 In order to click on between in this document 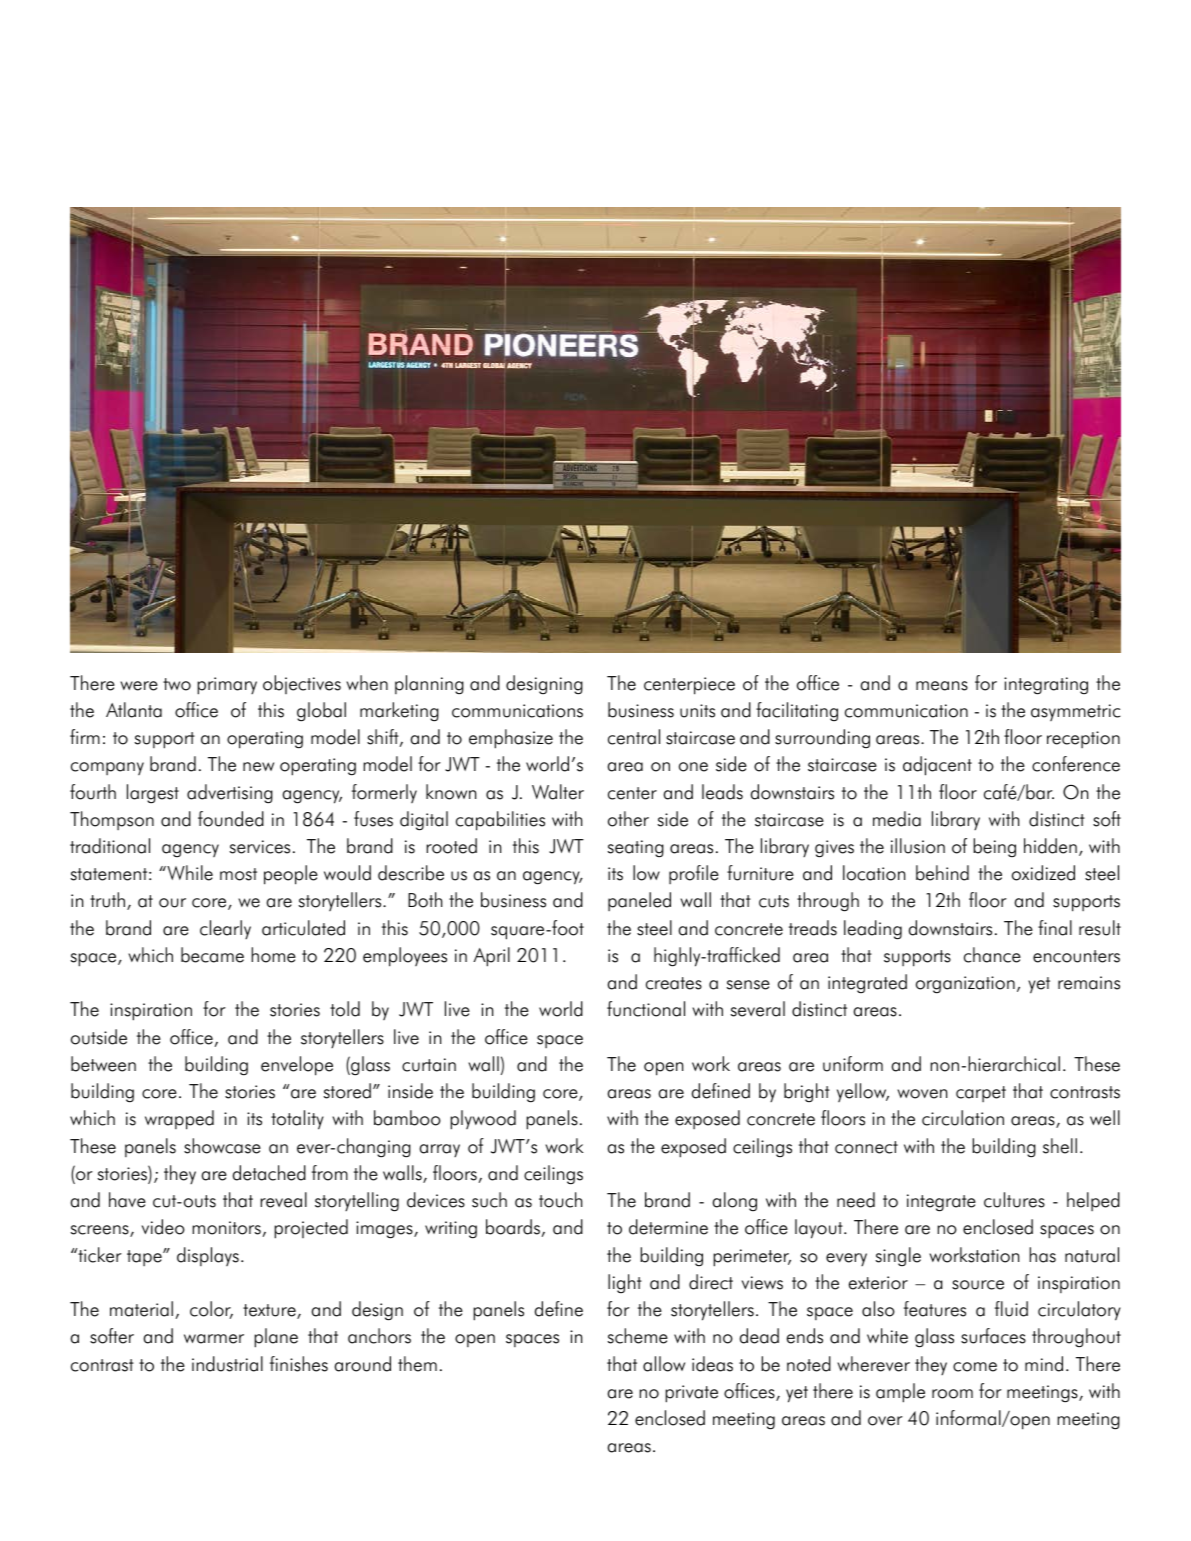, I will do `click(103, 1064)`.
